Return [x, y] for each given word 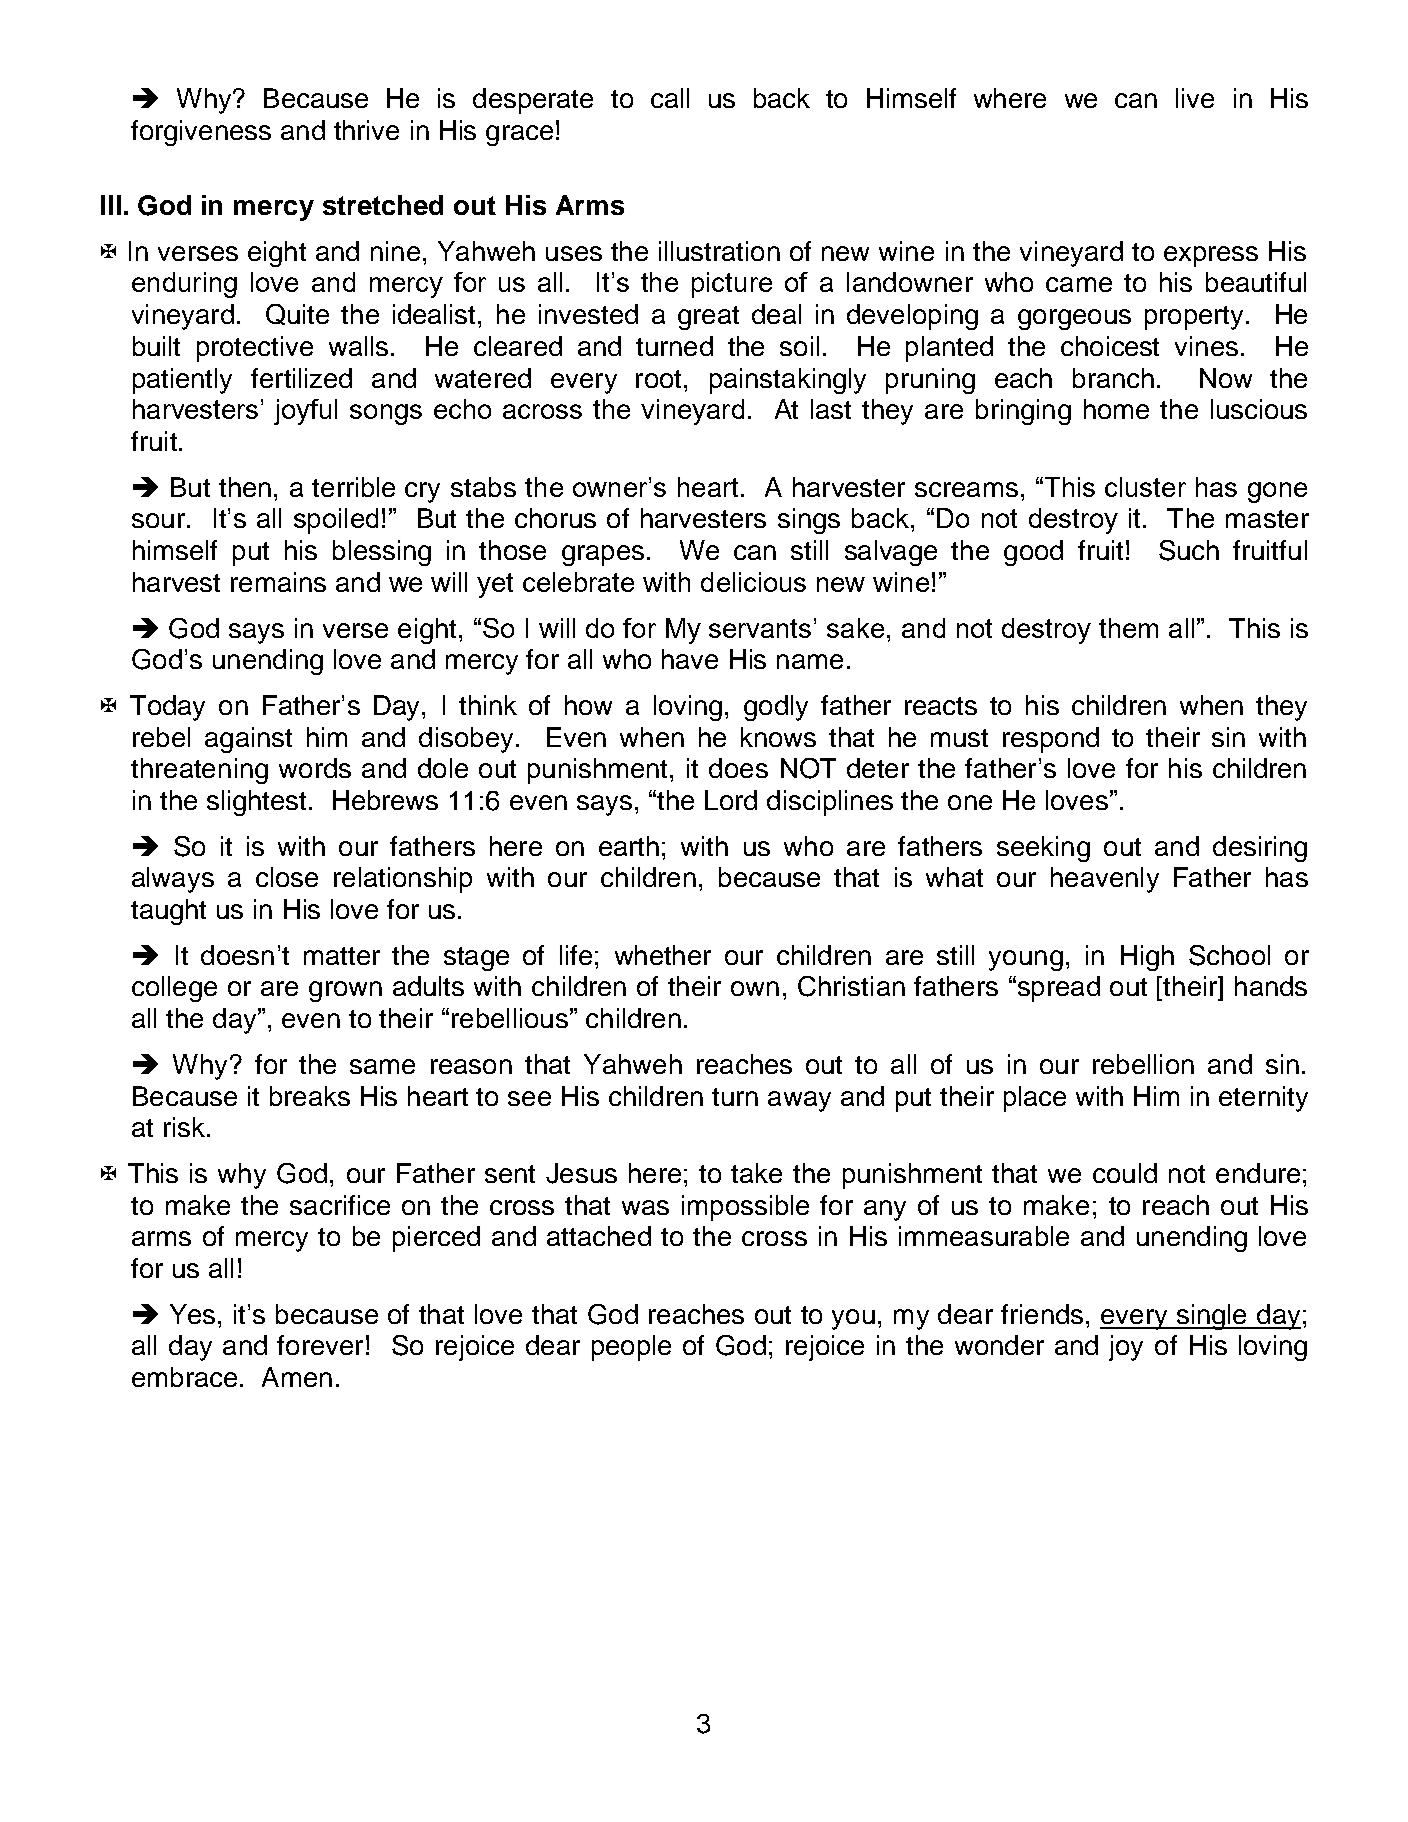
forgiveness [201, 133]
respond [1051, 740]
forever [320, 1345]
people [631, 1348]
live [1195, 98]
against [248, 740]
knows [778, 737]
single [1211, 1317]
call [670, 98]
